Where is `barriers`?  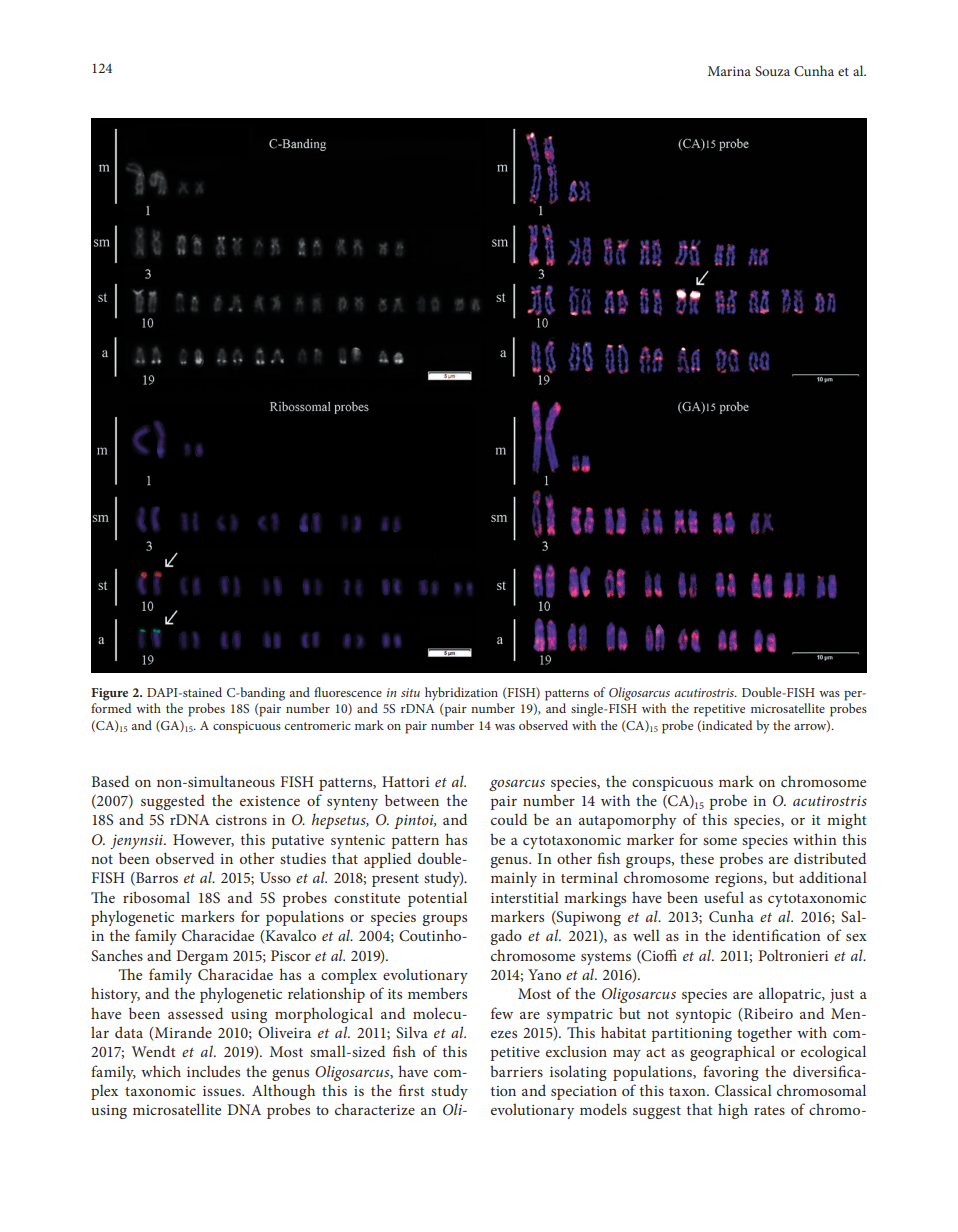 barriers is located at coordinates (516, 1071).
